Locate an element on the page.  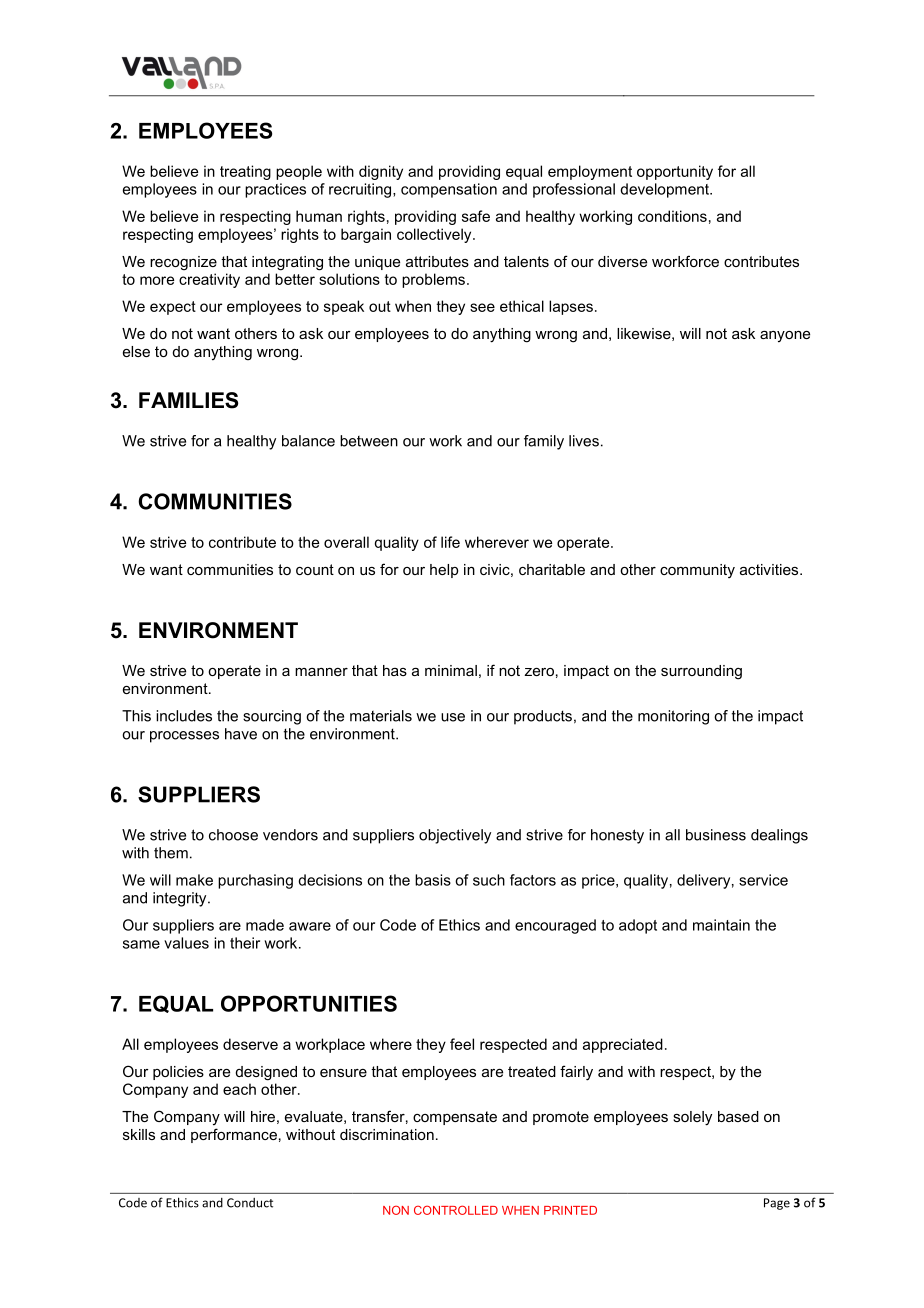
help is located at coordinates (444, 571).
